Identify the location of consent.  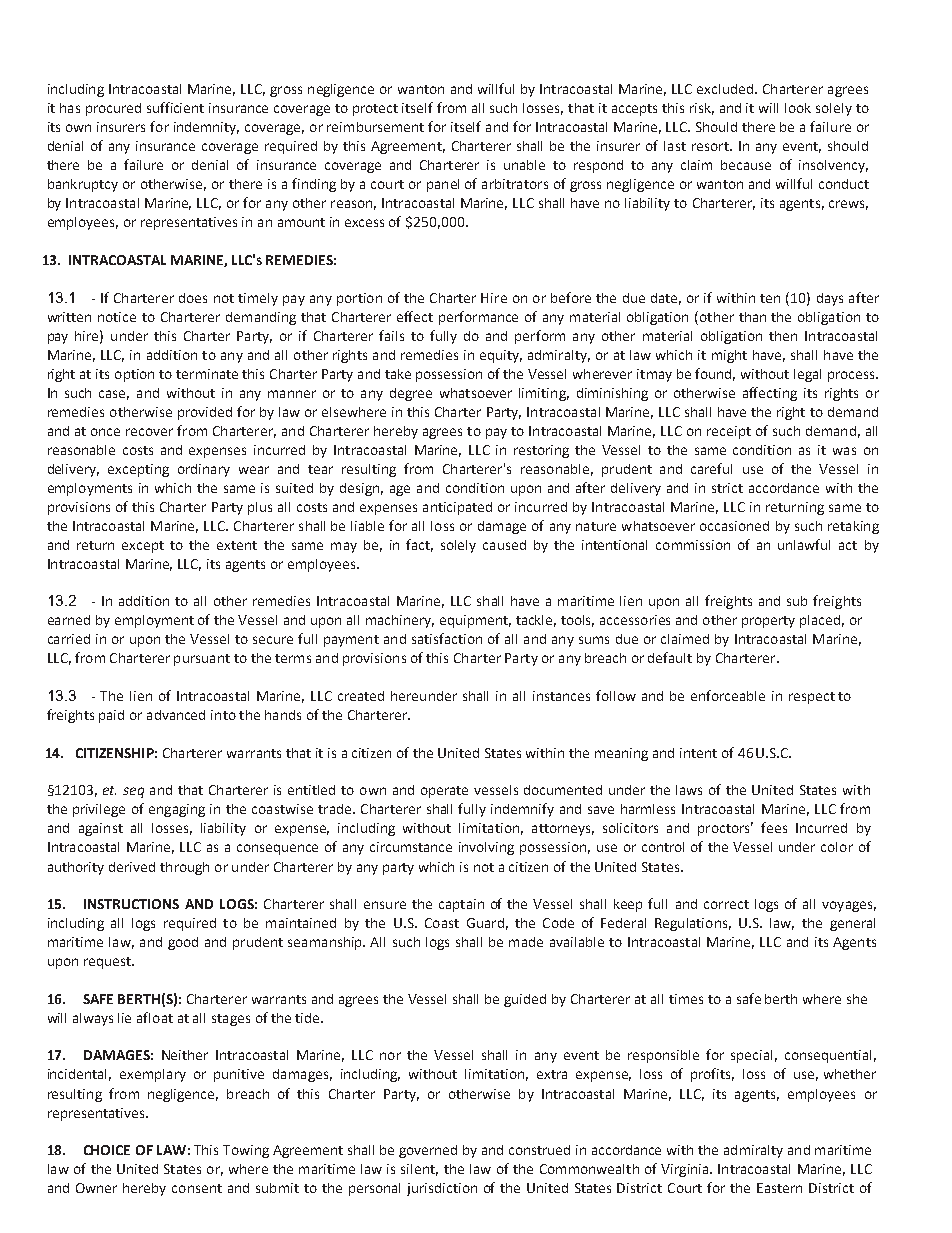
(197, 1188).
